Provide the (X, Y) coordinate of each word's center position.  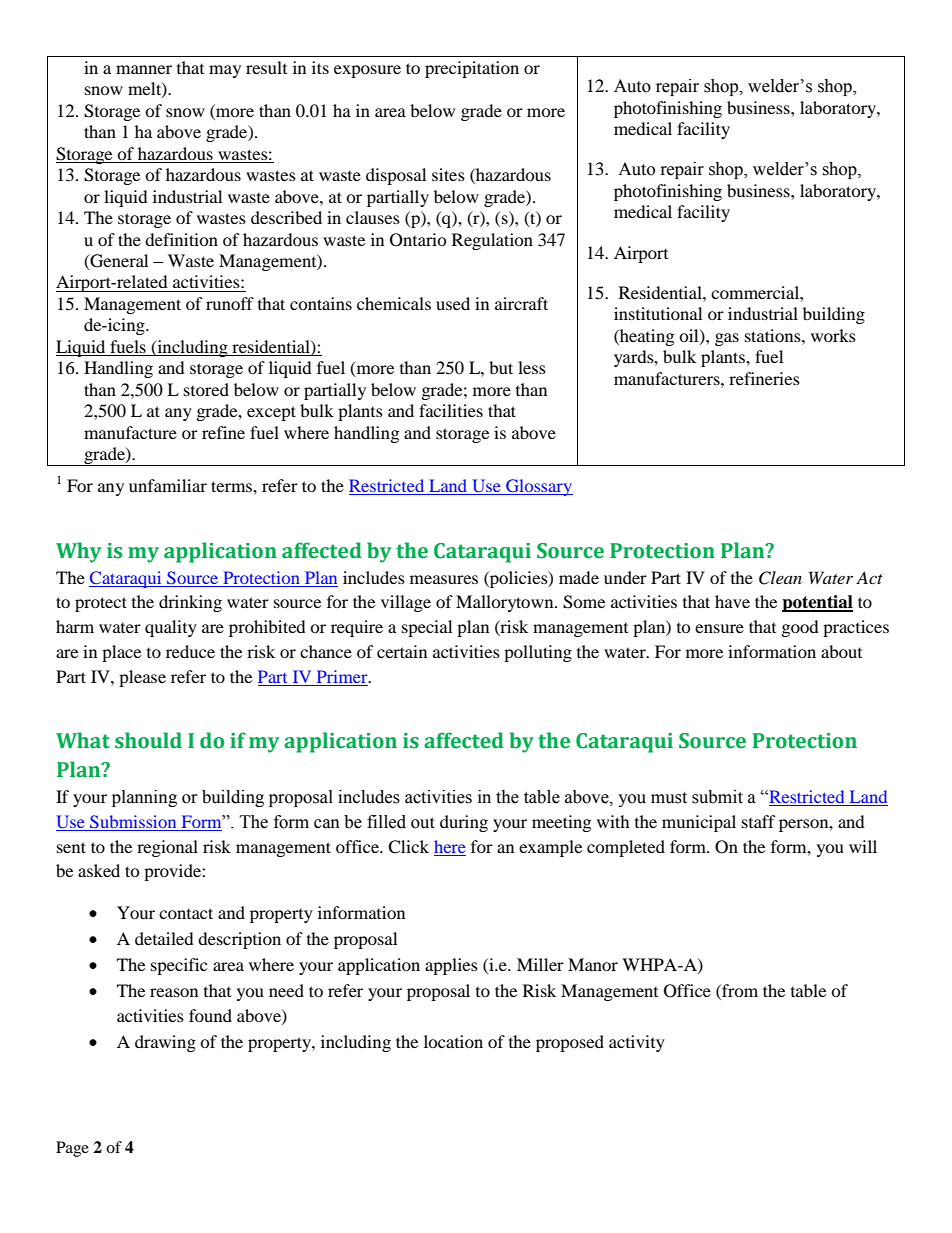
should (148, 740)
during (464, 823)
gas (727, 339)
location (453, 1041)
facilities (451, 410)
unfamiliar (168, 485)
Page (72, 1149)
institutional (658, 313)
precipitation (472, 69)
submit (717, 797)
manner (144, 69)
